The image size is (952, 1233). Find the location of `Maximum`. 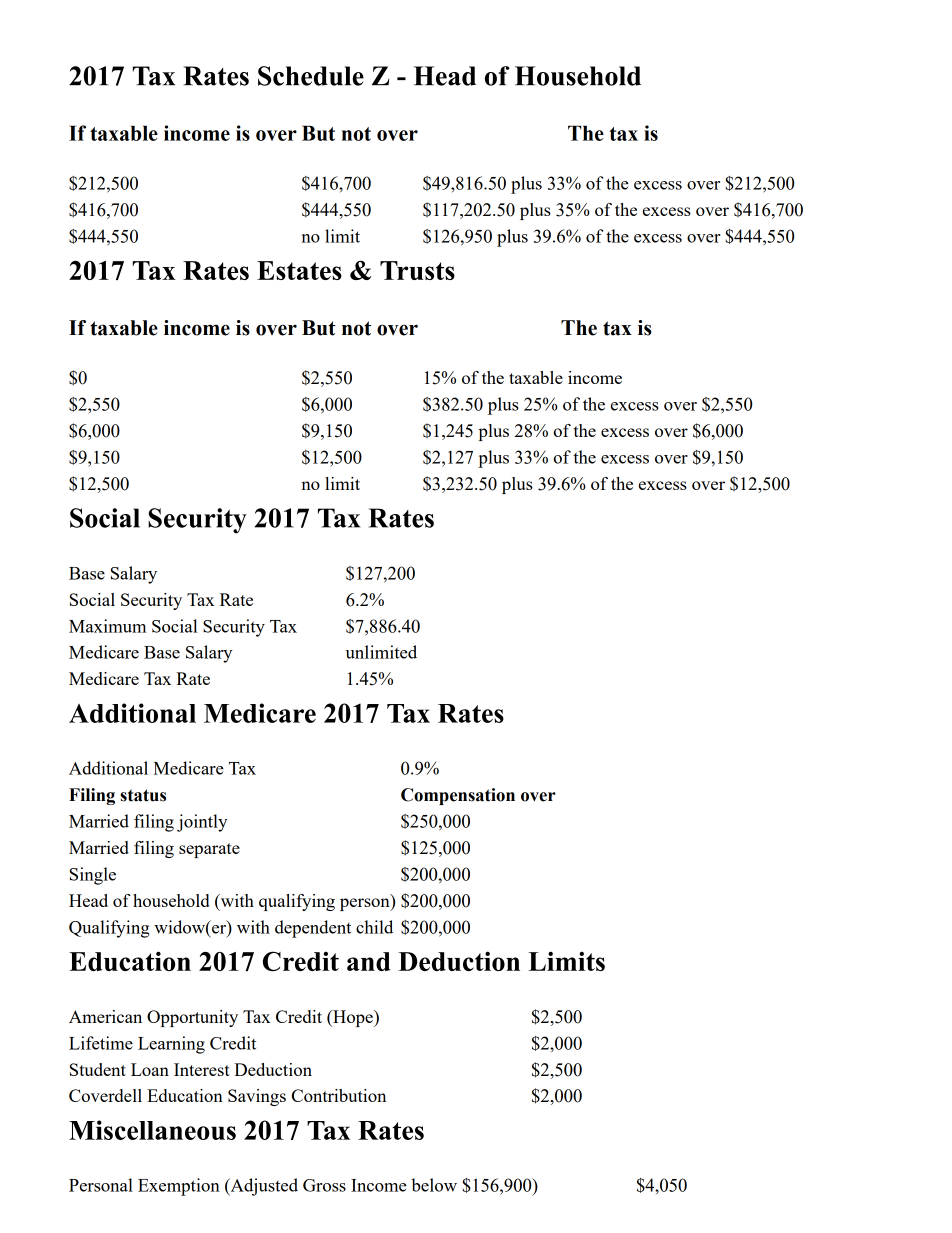

Maximum is located at coordinates (107, 626).
